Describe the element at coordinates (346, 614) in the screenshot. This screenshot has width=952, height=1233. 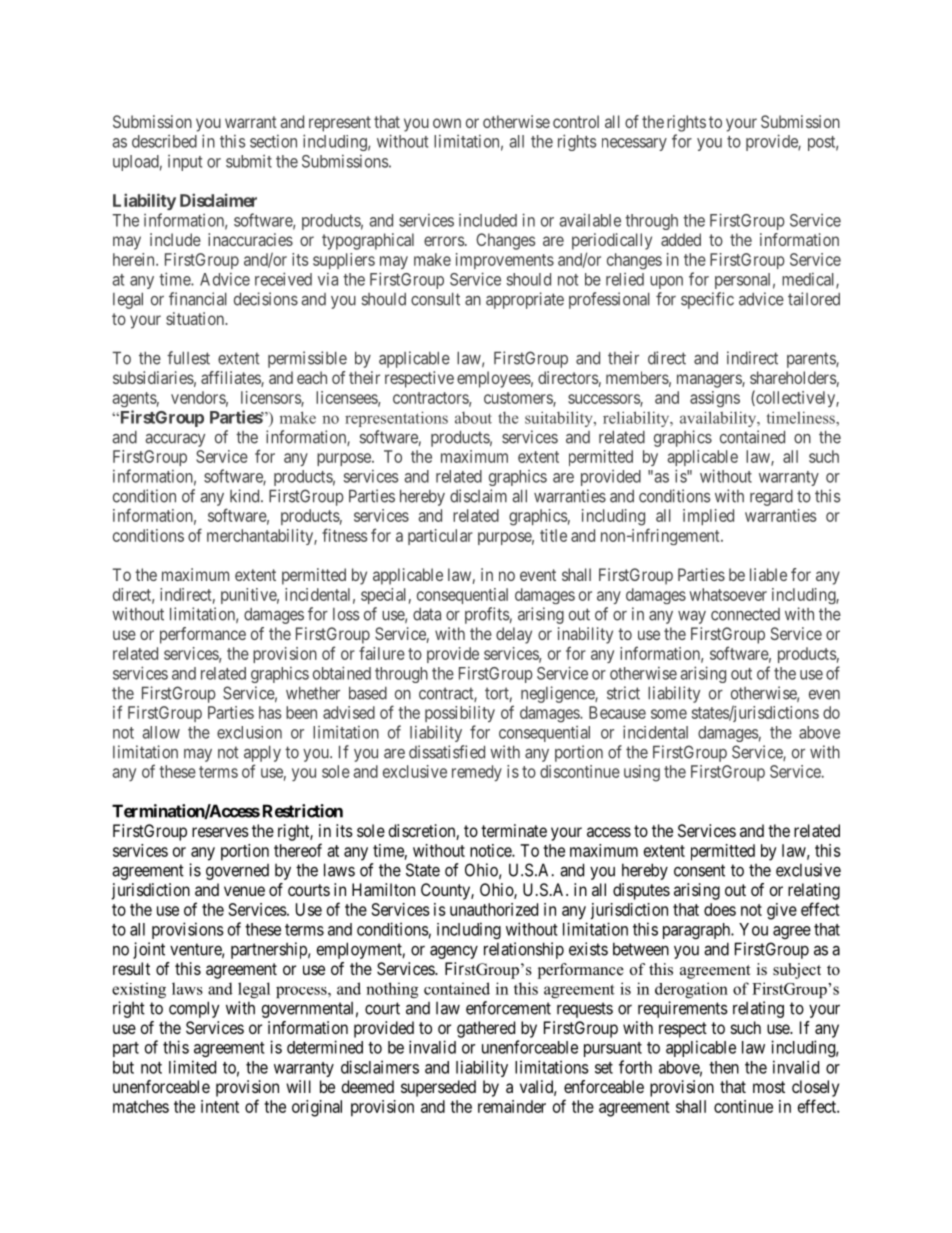
I see `loss` at that location.
